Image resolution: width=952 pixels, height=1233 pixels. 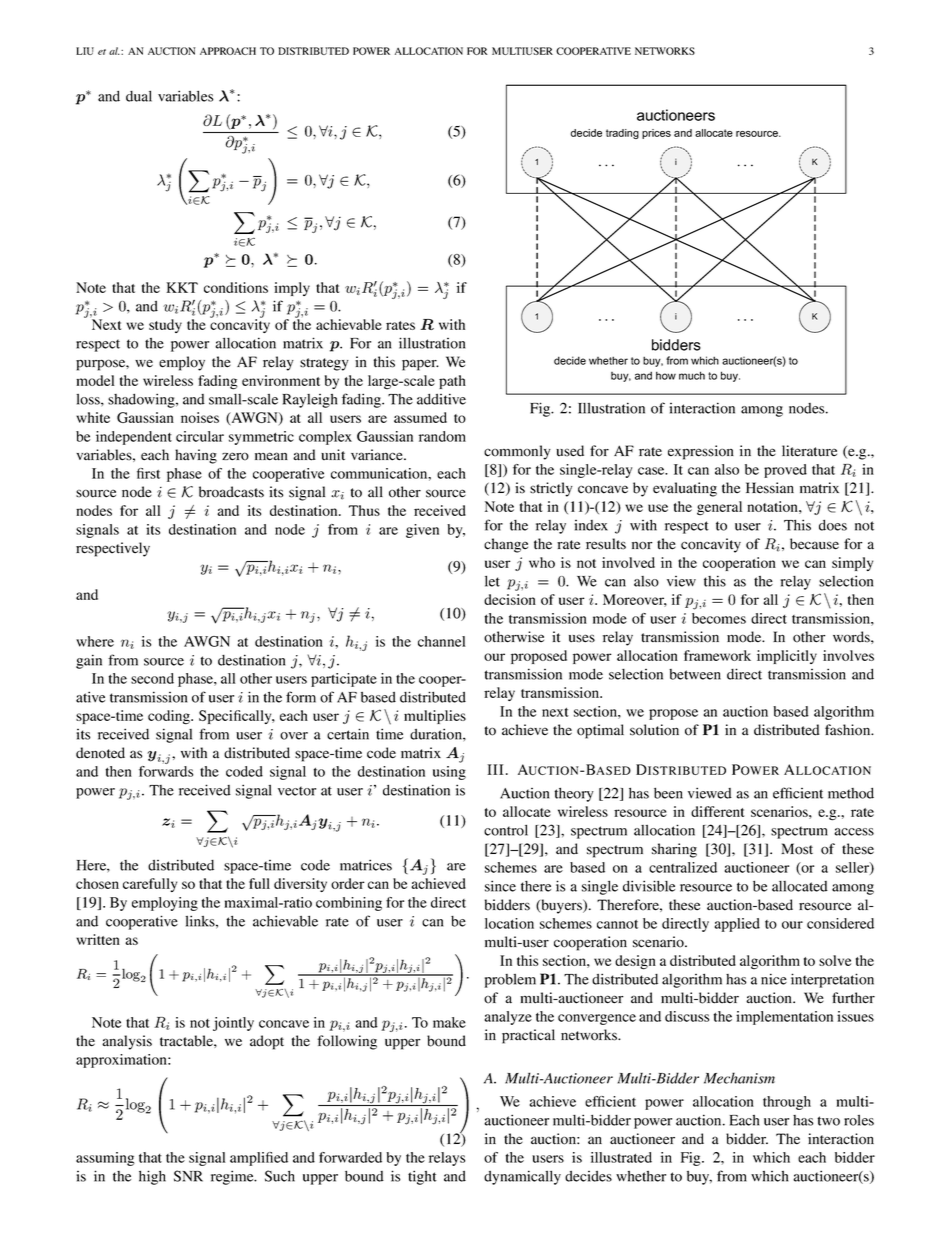 What do you see at coordinates (787, 1103) in the image?
I see `through` at bounding box center [787, 1103].
